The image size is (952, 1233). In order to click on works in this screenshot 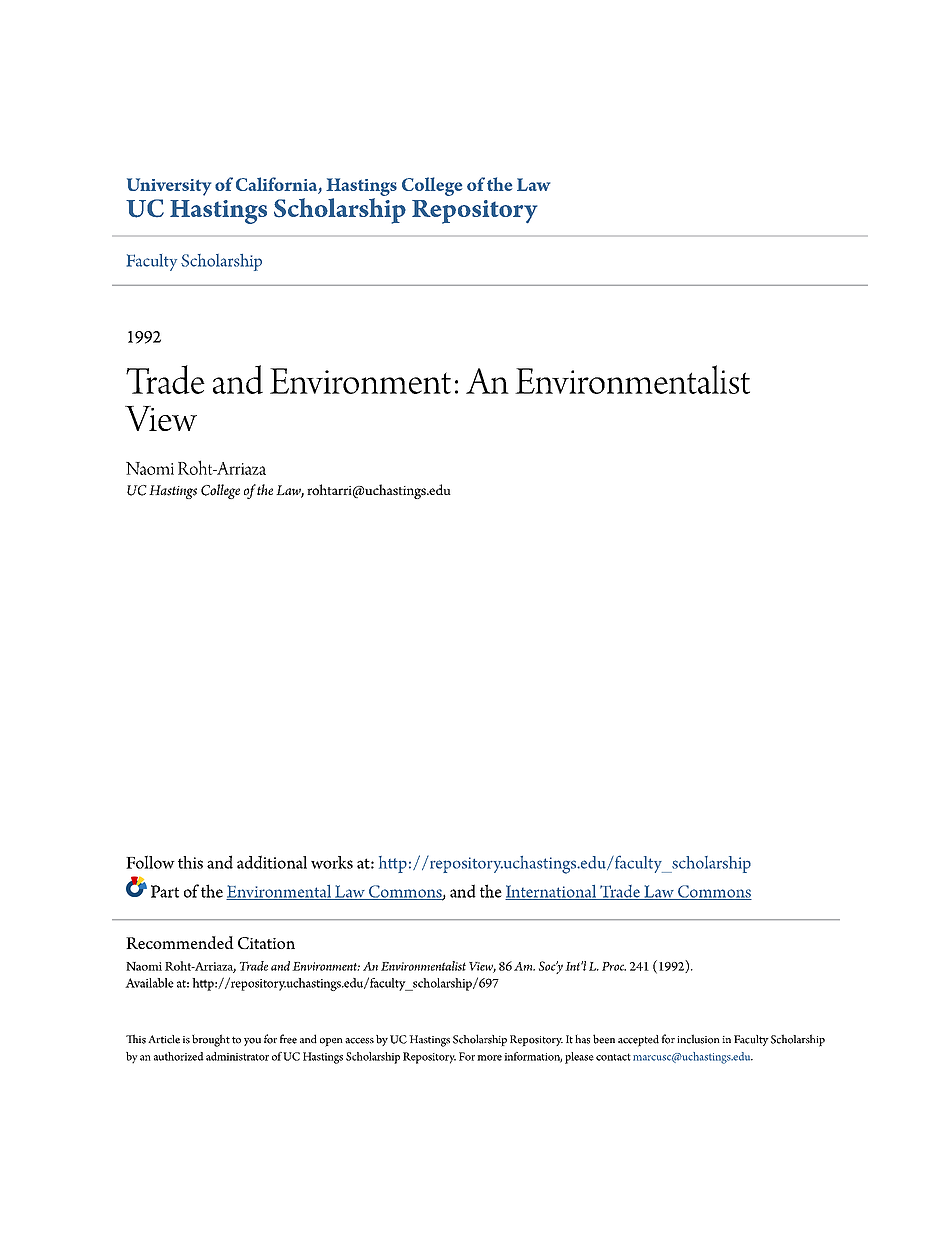, I will do `click(332, 862)`.
